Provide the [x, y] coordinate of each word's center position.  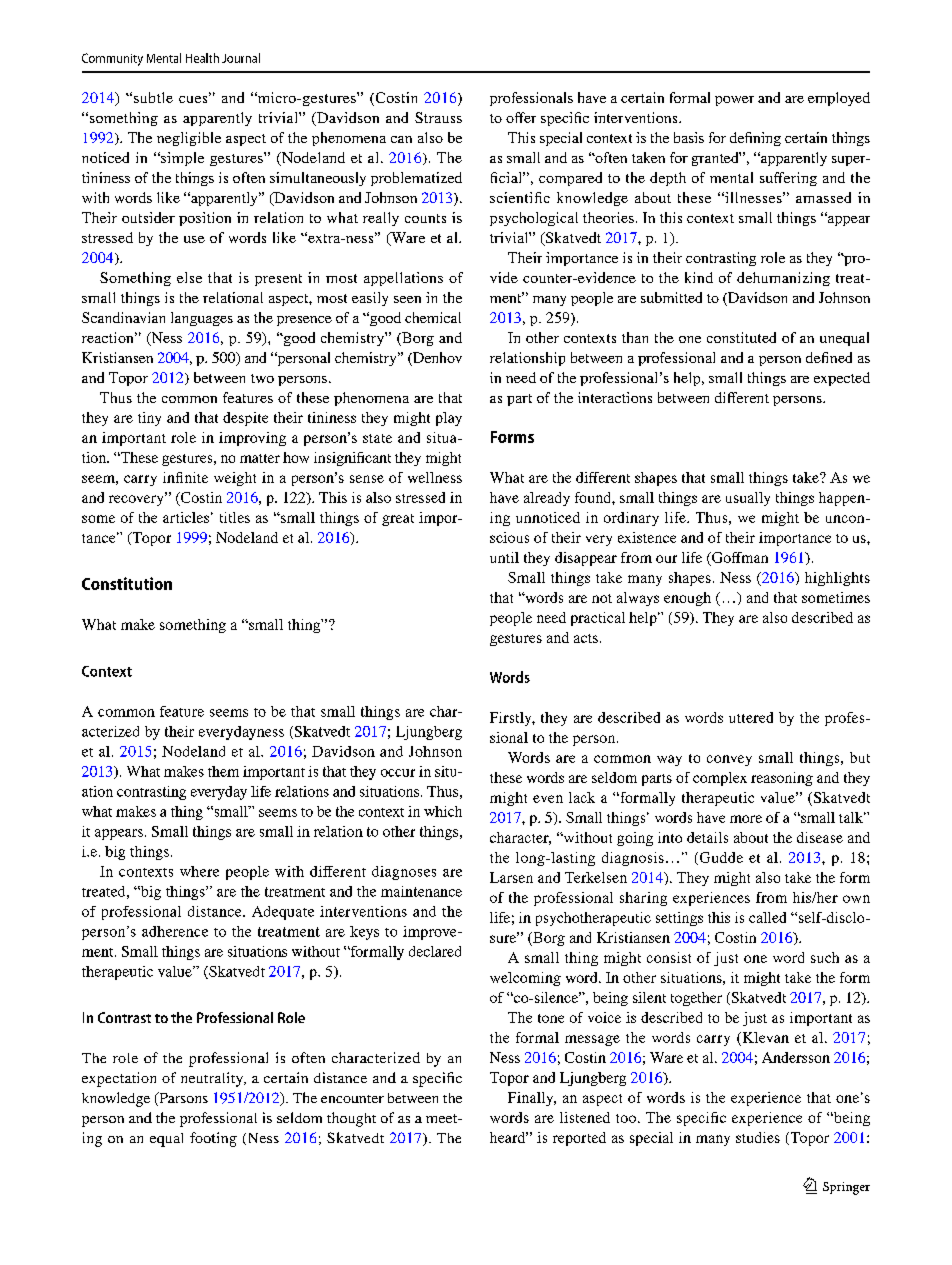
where [199, 871]
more [746, 819]
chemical [433, 317]
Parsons [182, 1099]
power [734, 101]
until [504, 557]
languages [202, 319]
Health [202, 58]
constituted [741, 337]
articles [186, 517]
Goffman [739, 559]
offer [521, 117]
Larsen [511, 877]
